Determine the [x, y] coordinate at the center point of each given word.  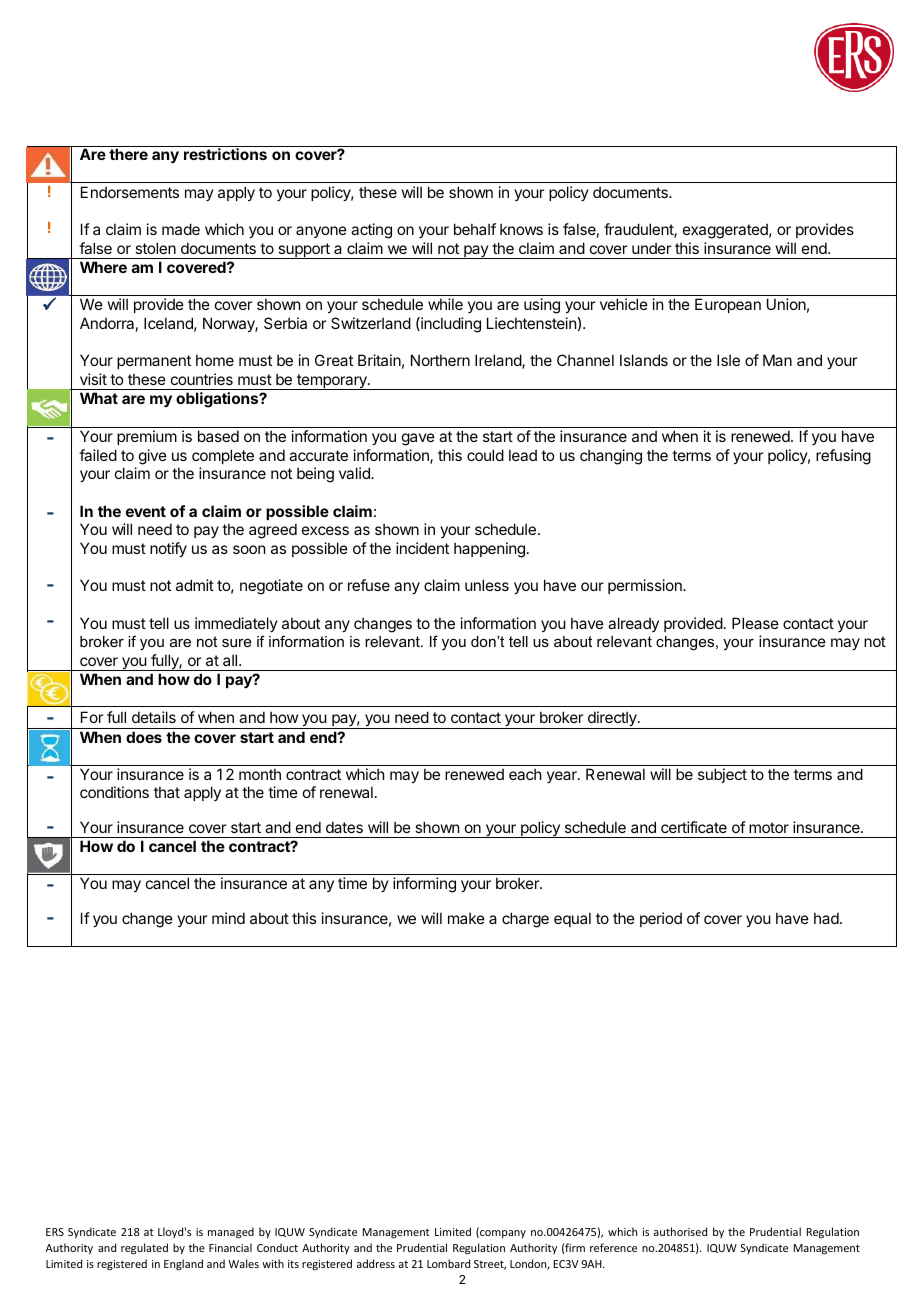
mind [228, 918]
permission [646, 586]
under [651, 248]
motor [769, 827]
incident [422, 548]
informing [424, 885]
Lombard [448, 1263]
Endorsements [130, 192]
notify [168, 549]
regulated [144, 1249]
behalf [475, 229]
